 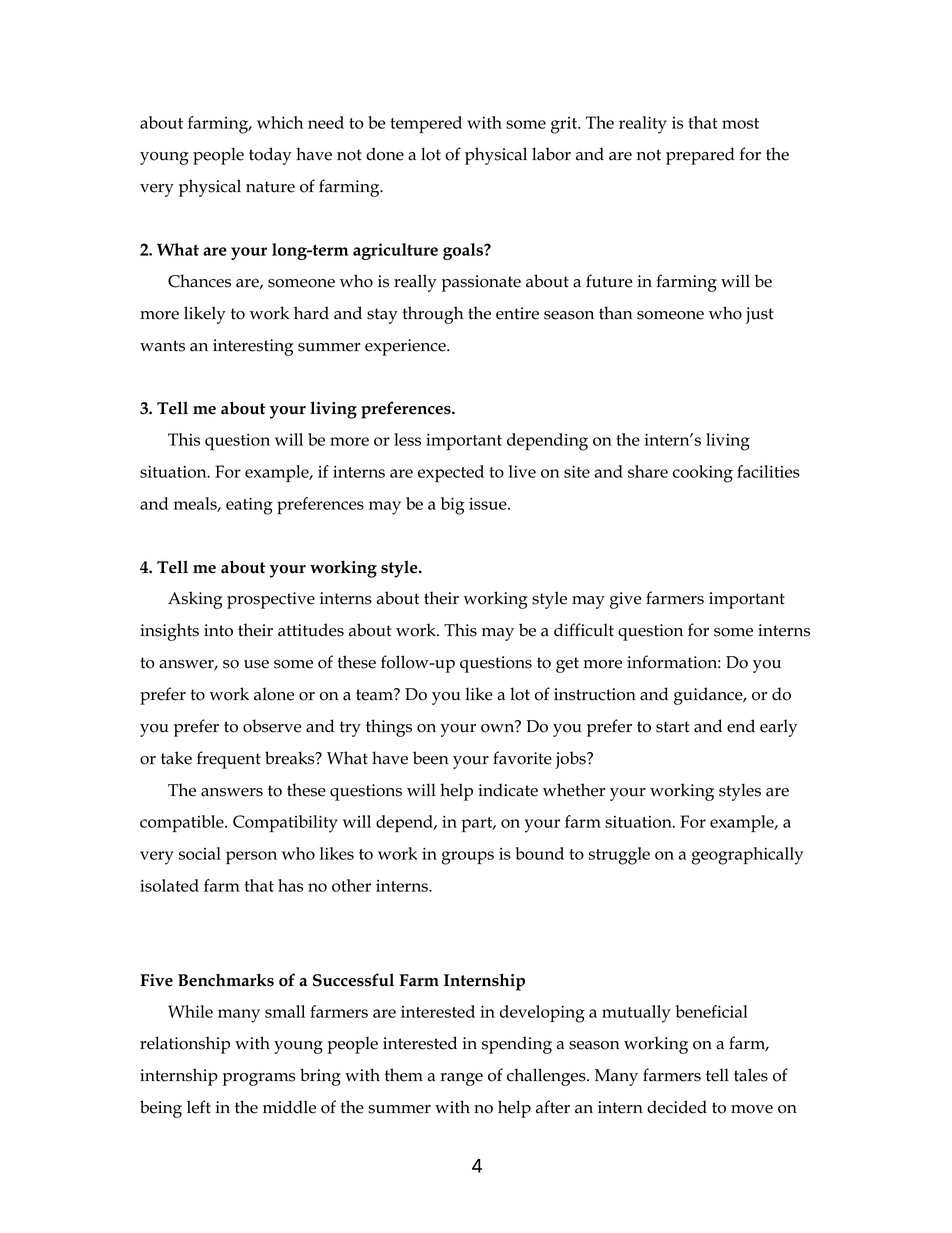 What do you see at coordinates (747, 856) in the image?
I see `geographically` at bounding box center [747, 856].
